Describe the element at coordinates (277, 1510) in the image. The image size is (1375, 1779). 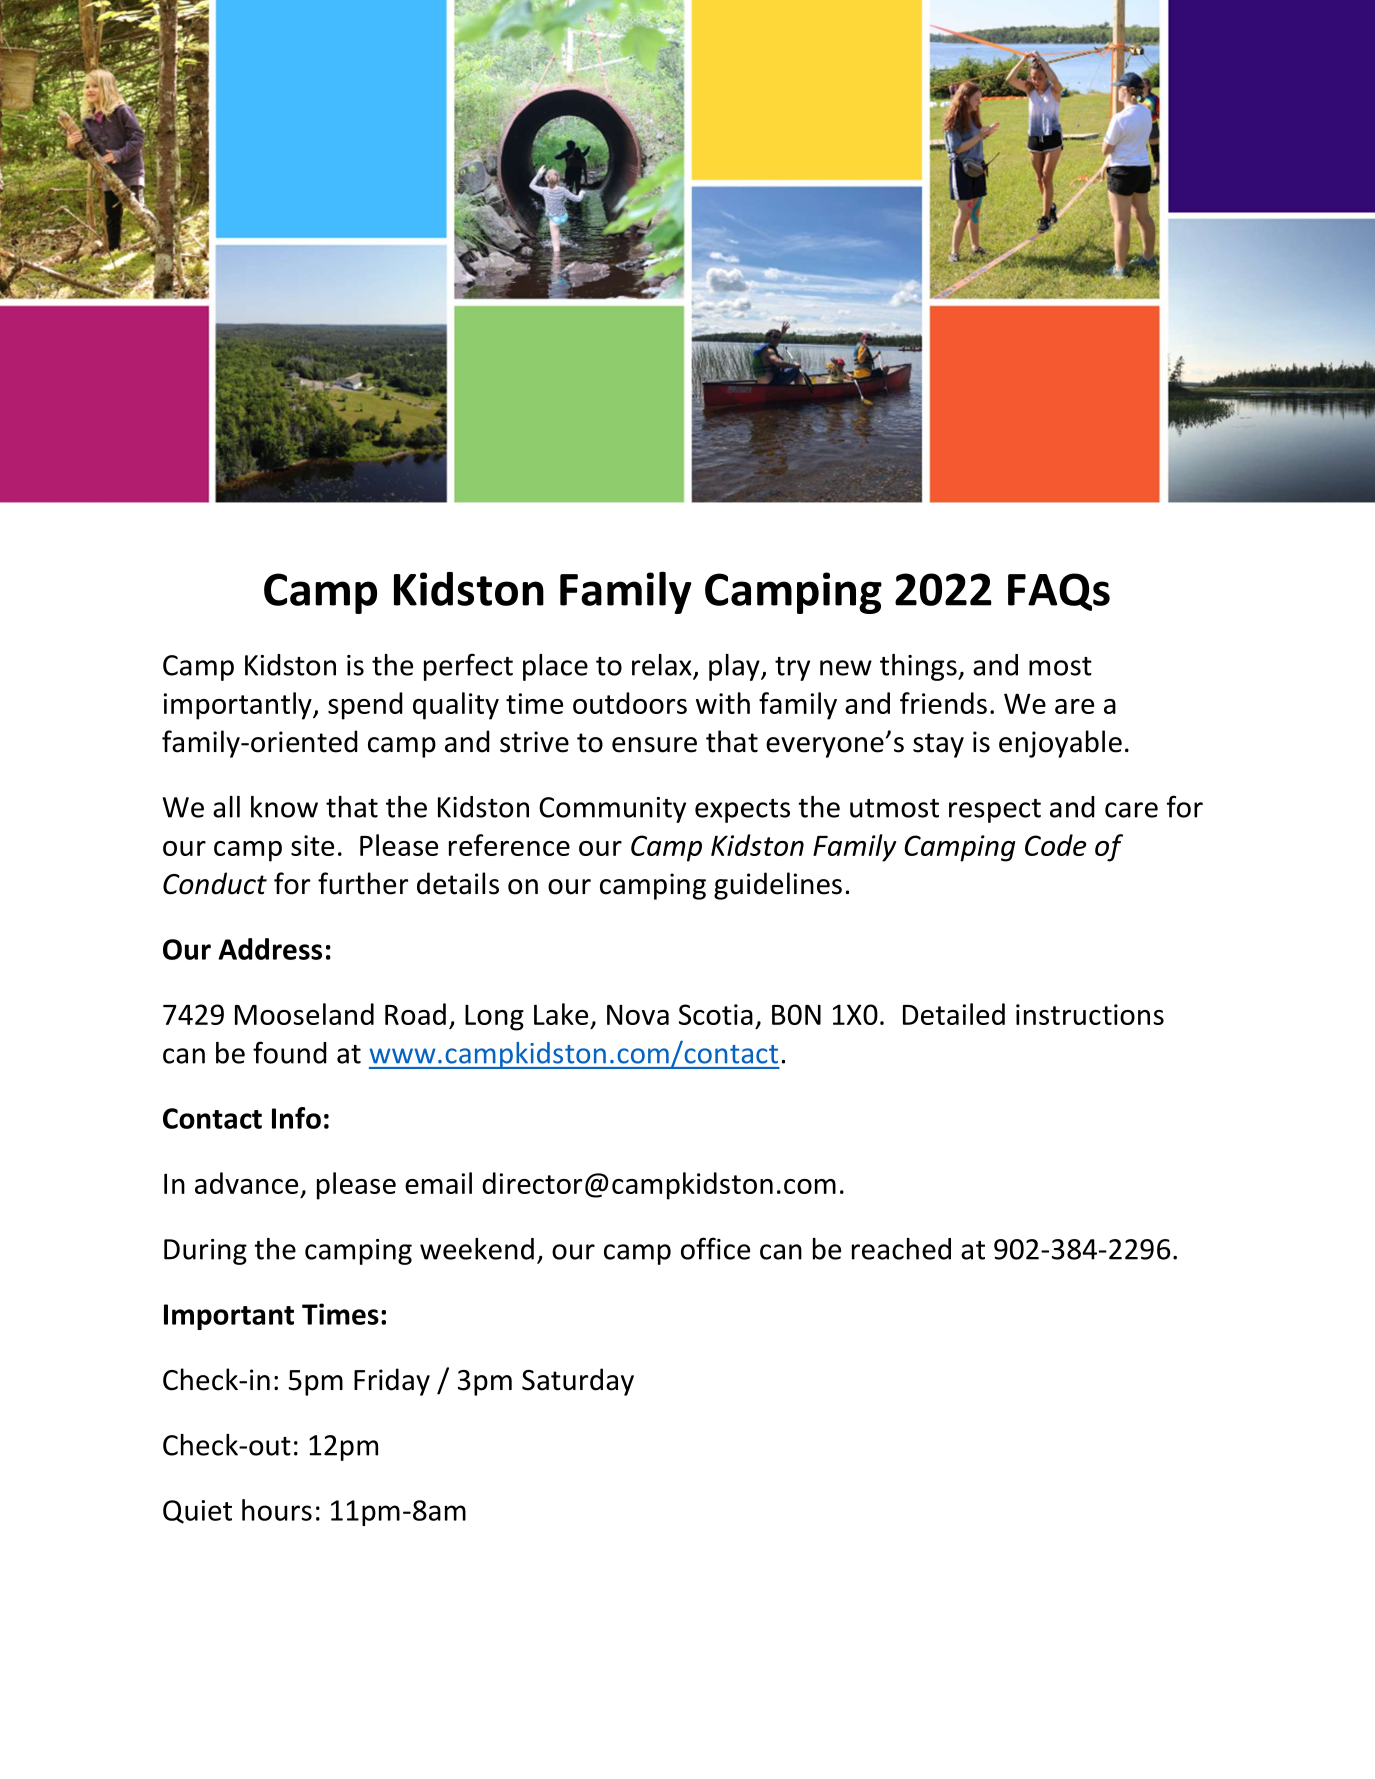
I see `hours` at that location.
